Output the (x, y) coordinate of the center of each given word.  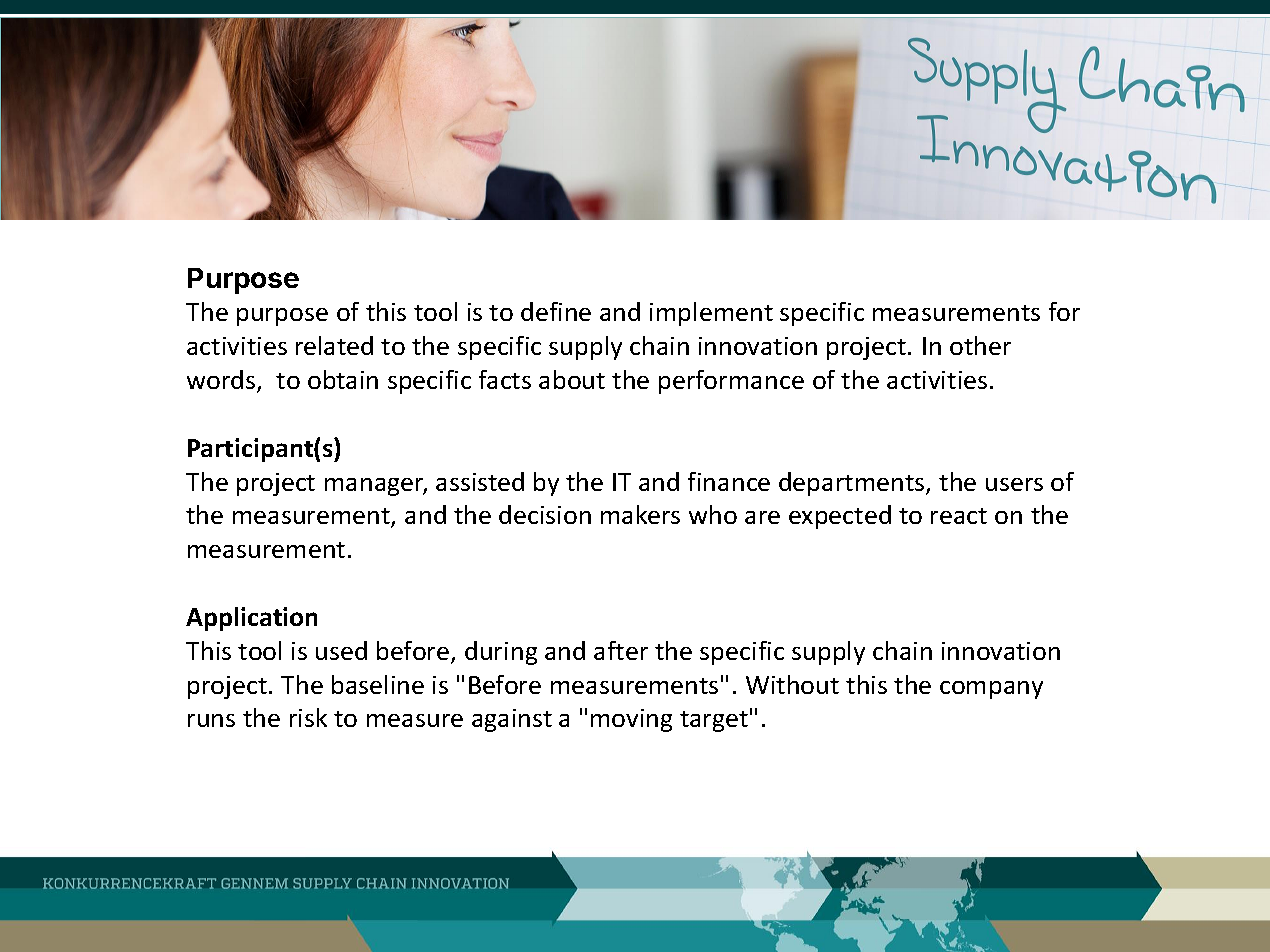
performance (731, 382)
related (334, 345)
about (572, 379)
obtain (343, 379)
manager (376, 487)
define (556, 311)
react (959, 516)
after (621, 650)
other (980, 345)
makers (640, 514)
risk (308, 717)
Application (251, 619)
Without (792, 684)
